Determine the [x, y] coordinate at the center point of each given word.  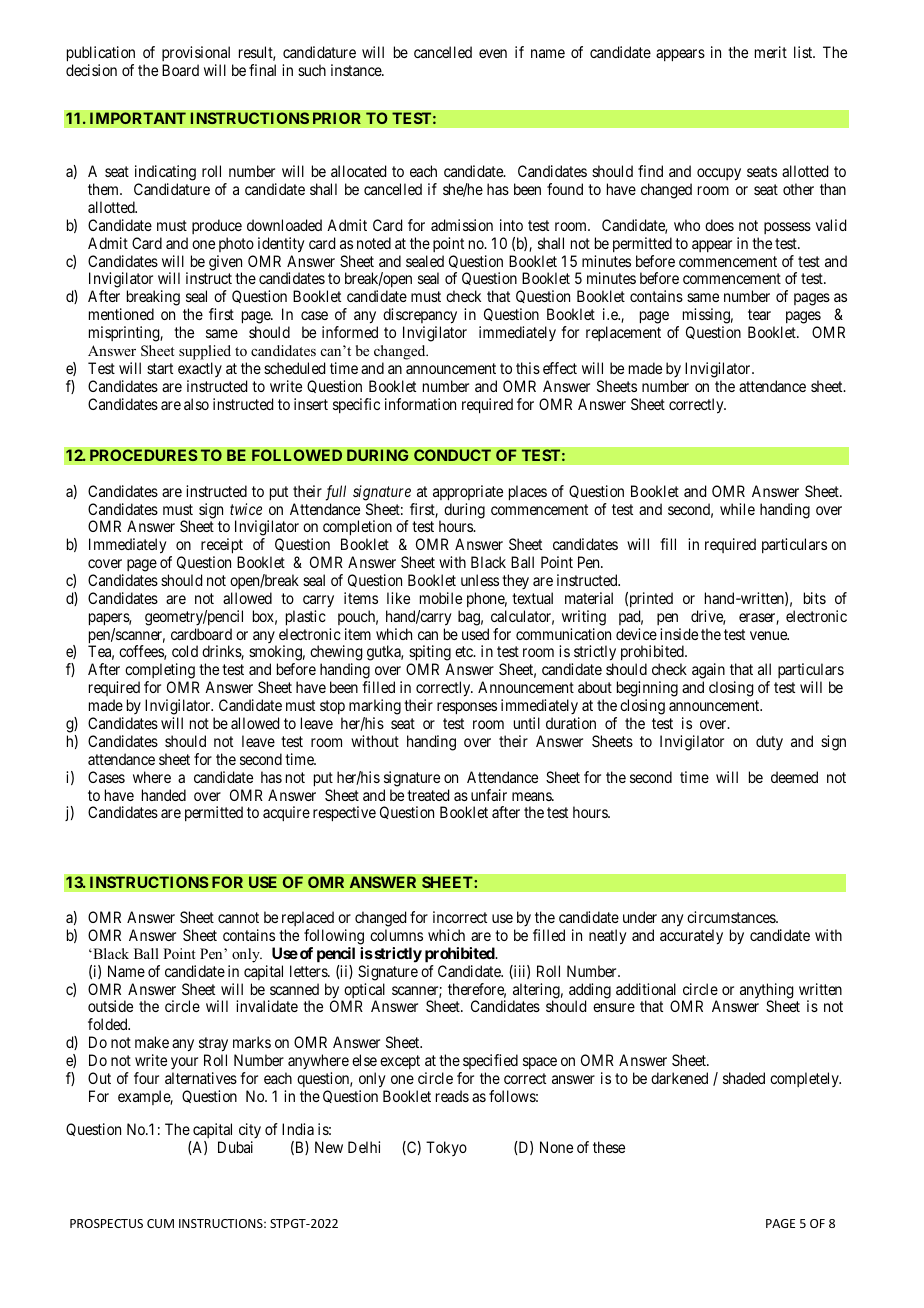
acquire [286, 813]
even [493, 53]
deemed [794, 777]
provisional [196, 53]
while [737, 509]
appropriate [468, 493]
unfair [489, 795]
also [196, 404]
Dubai [235, 1147]
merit [771, 52]
